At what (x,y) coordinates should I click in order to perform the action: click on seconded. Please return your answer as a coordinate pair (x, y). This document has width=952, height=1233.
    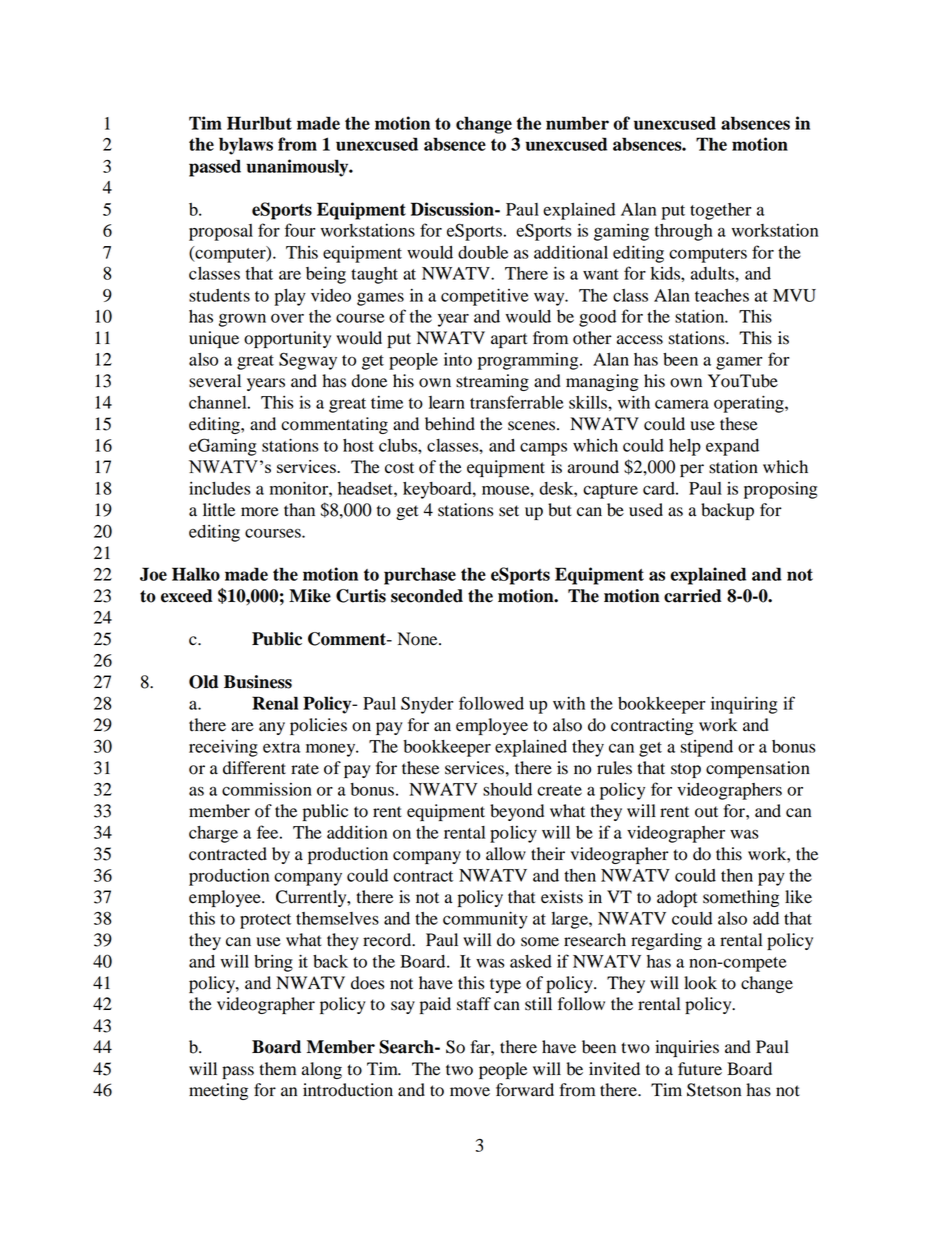
    Looking at the image, I should click on (427, 596).
